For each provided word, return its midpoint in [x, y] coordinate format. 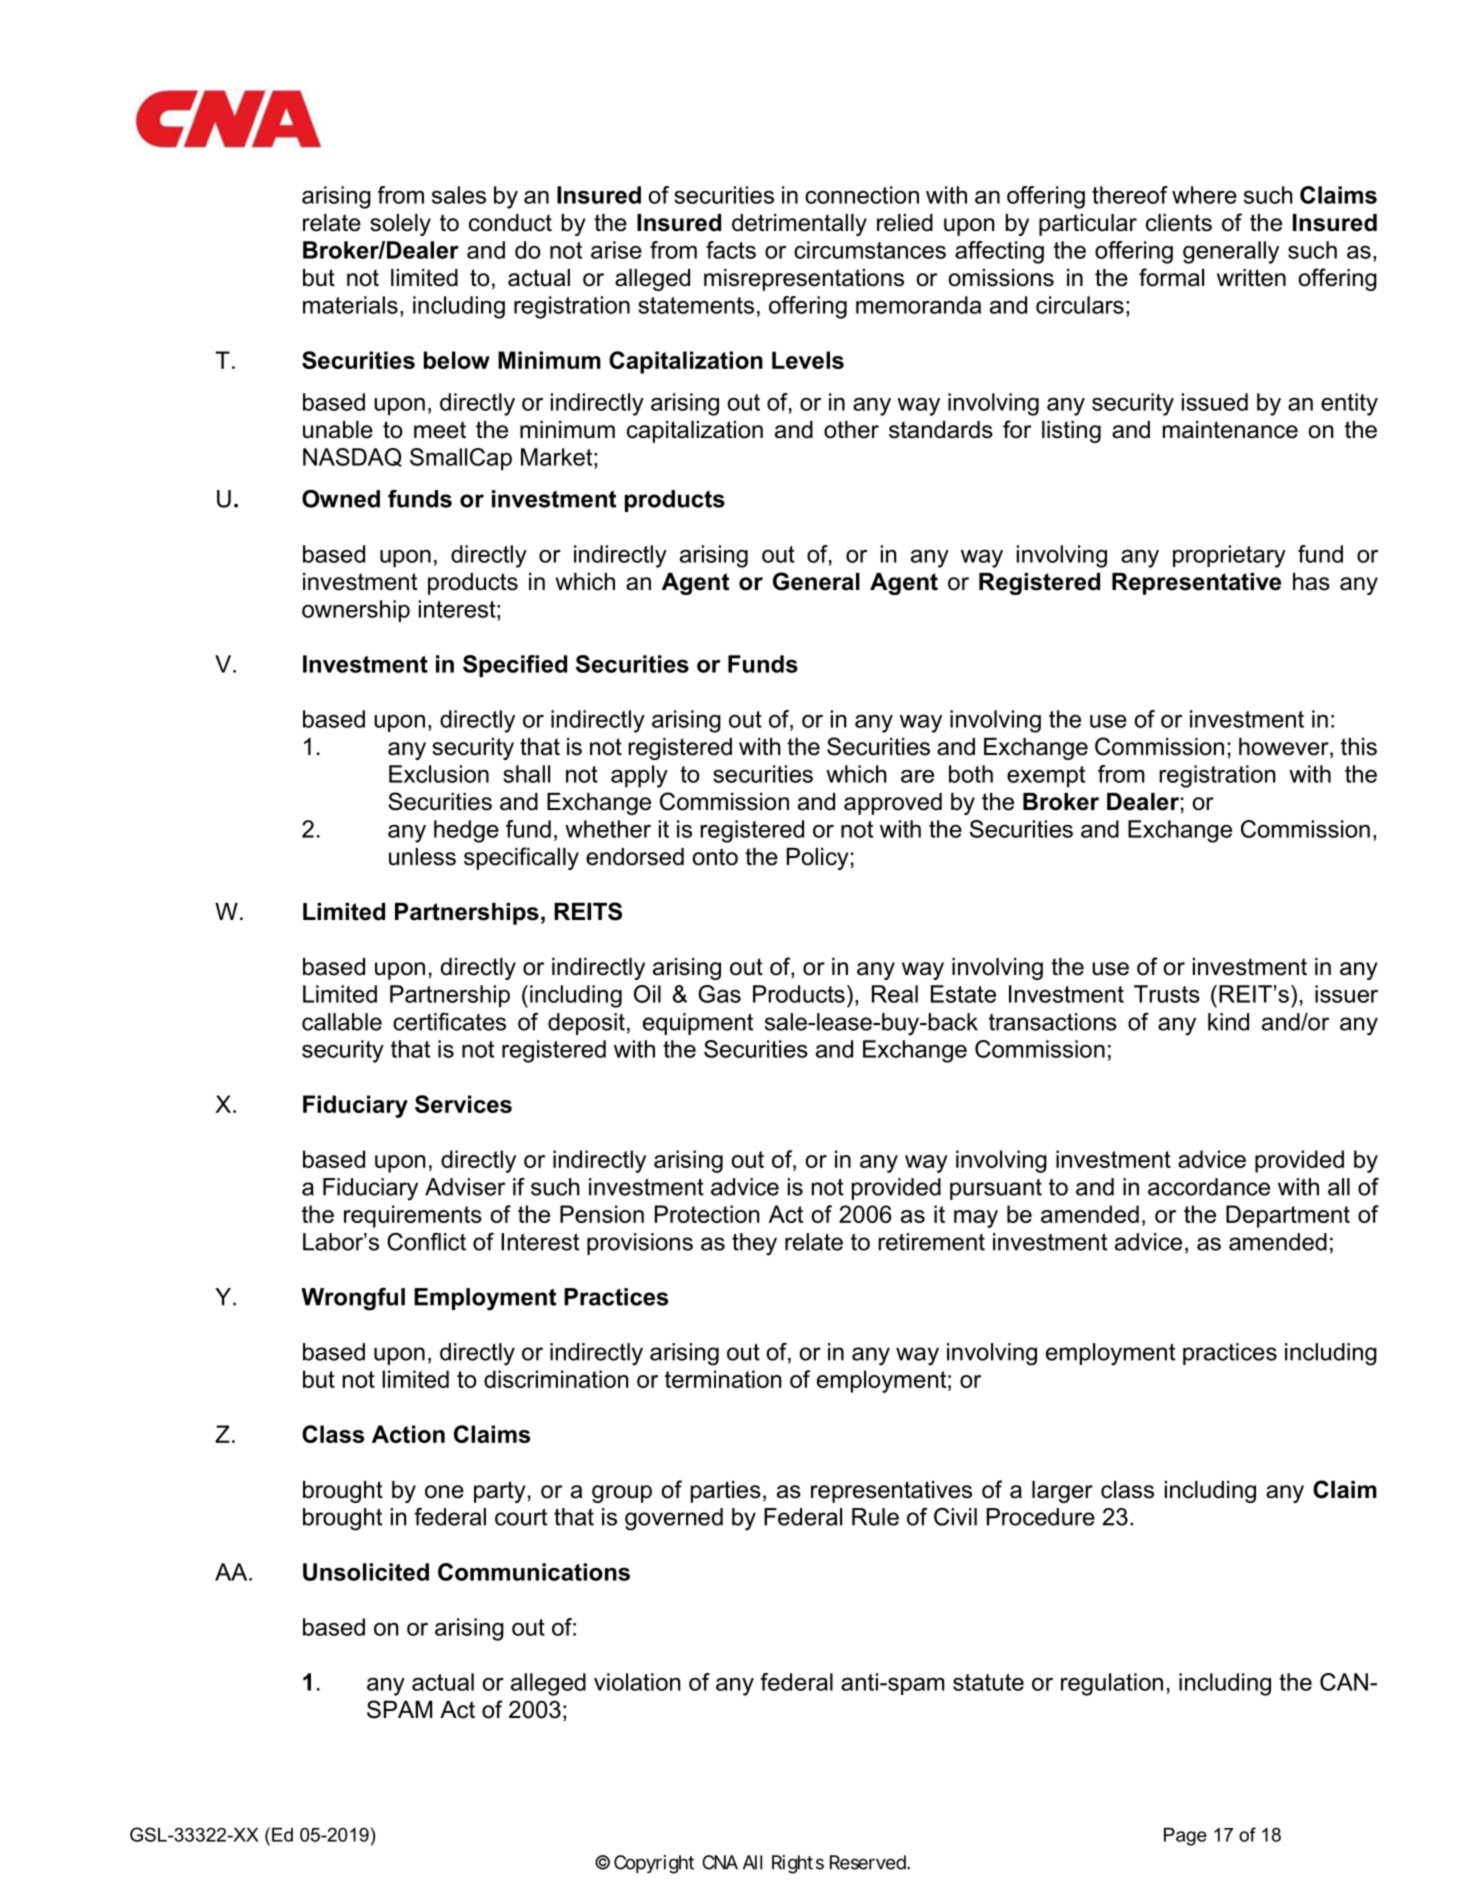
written [1251, 278]
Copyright [654, 1864]
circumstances [870, 250]
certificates [449, 1022]
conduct [510, 223]
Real [895, 994]
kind [1228, 1022]
